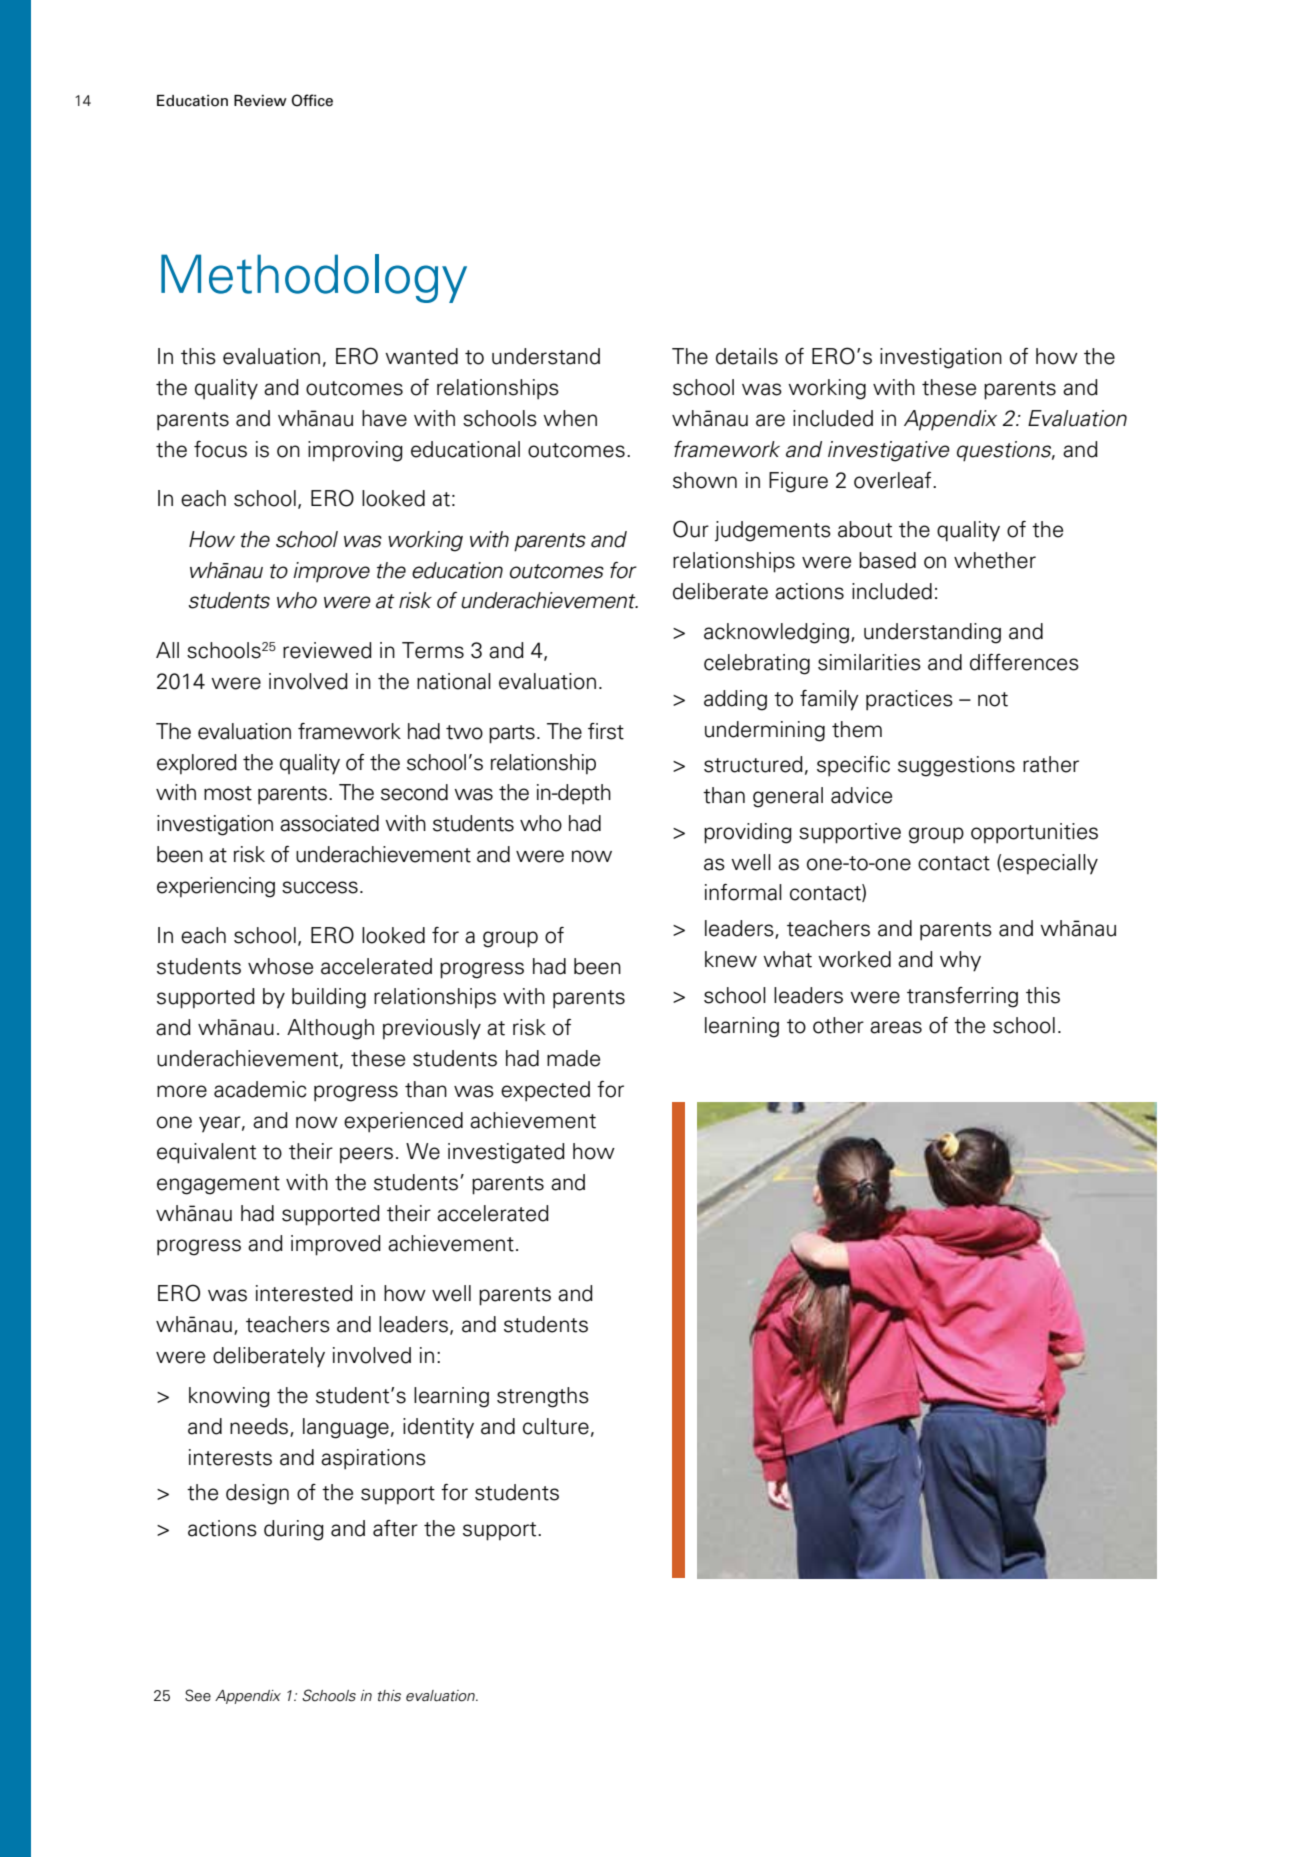 This page has width=1313, height=1857. I want to click on success, so click(320, 887).
